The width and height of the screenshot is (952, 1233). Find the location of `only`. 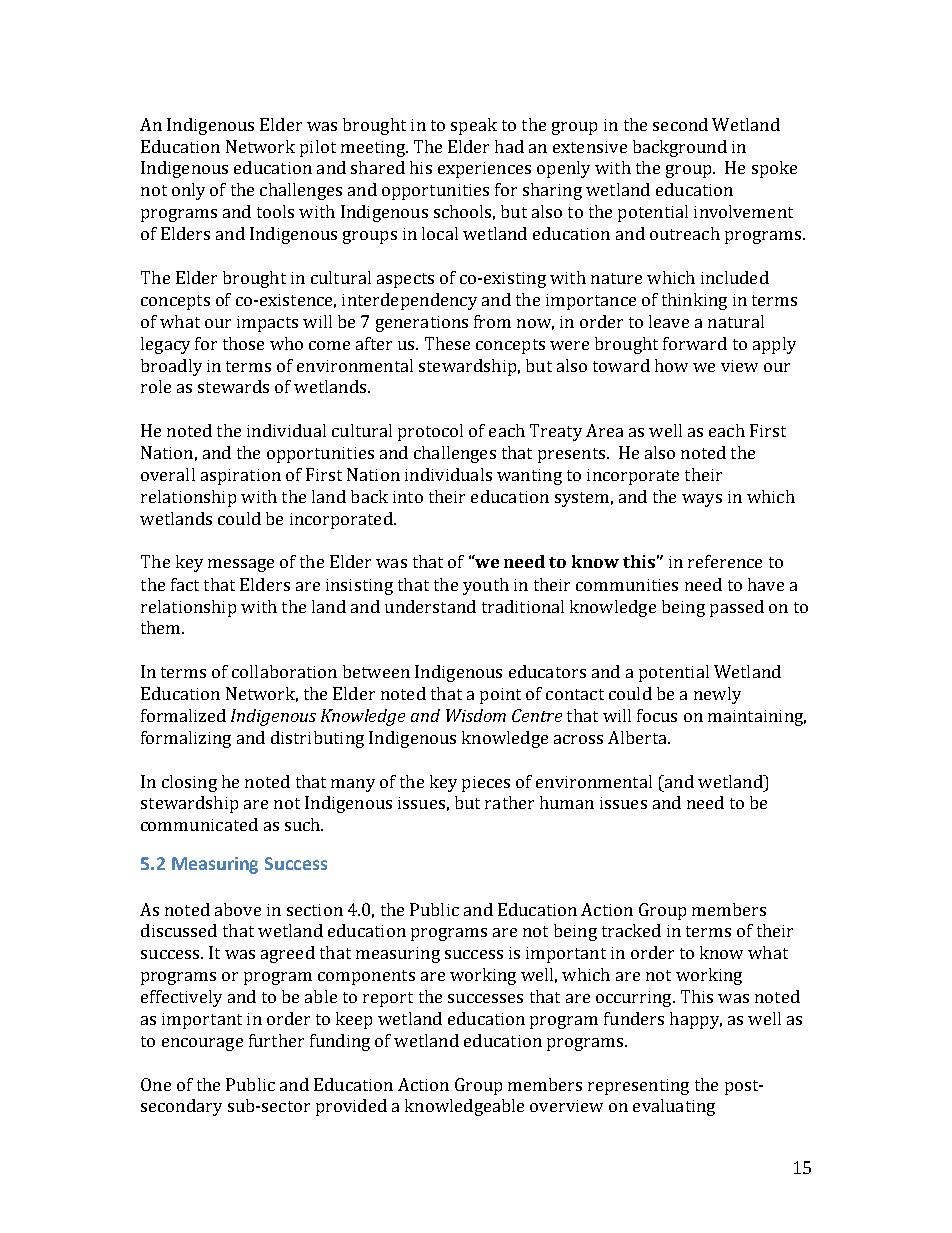

only is located at coordinates (188, 191).
